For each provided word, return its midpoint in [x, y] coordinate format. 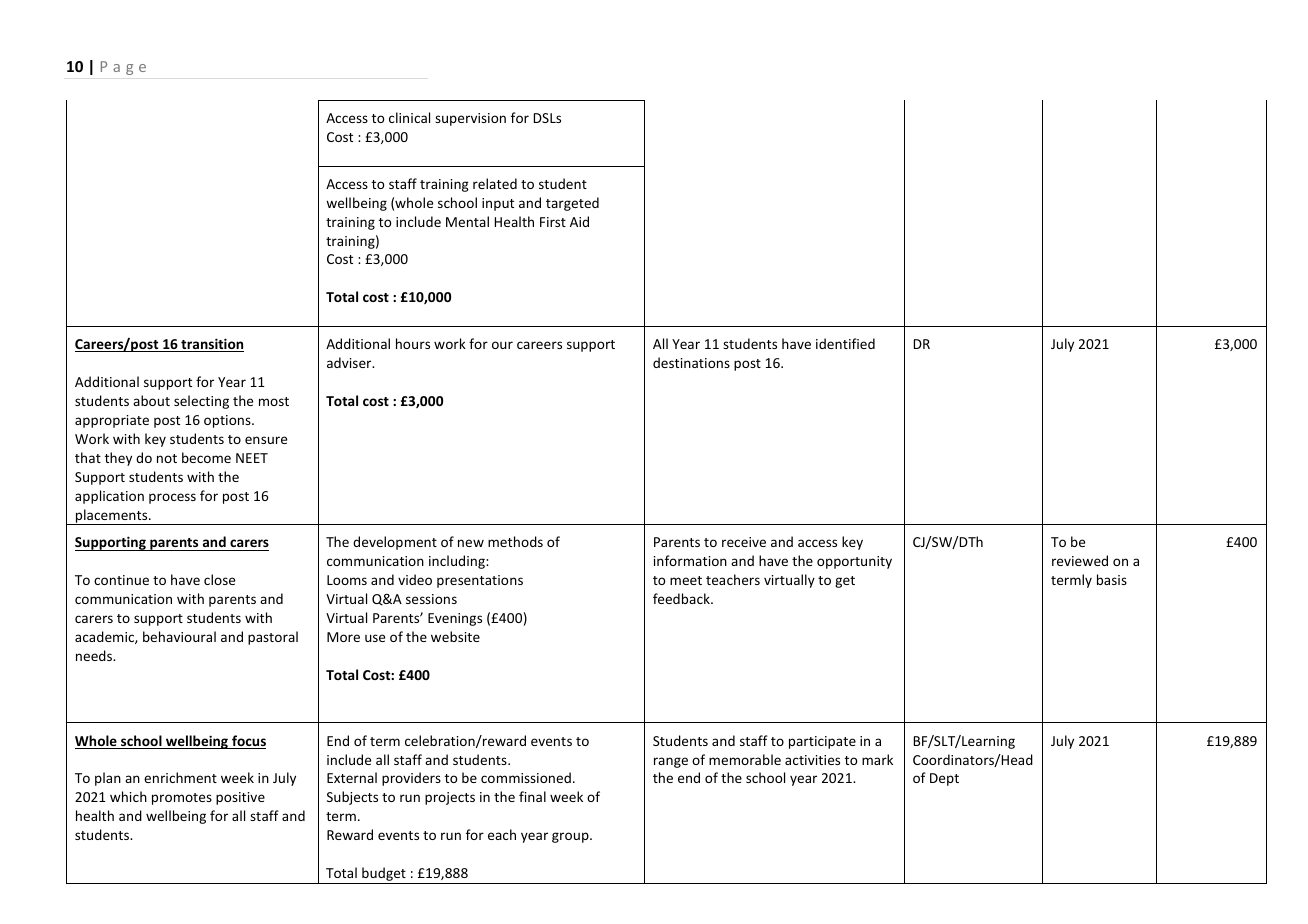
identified [845, 343]
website [455, 636]
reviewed [1080, 560]
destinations [691, 362]
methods [515, 541]
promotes [182, 799]
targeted [572, 204]
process [172, 498]
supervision [470, 119]
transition [211, 345]
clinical [409, 117]
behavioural [179, 636]
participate [822, 742]
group [571, 837]
